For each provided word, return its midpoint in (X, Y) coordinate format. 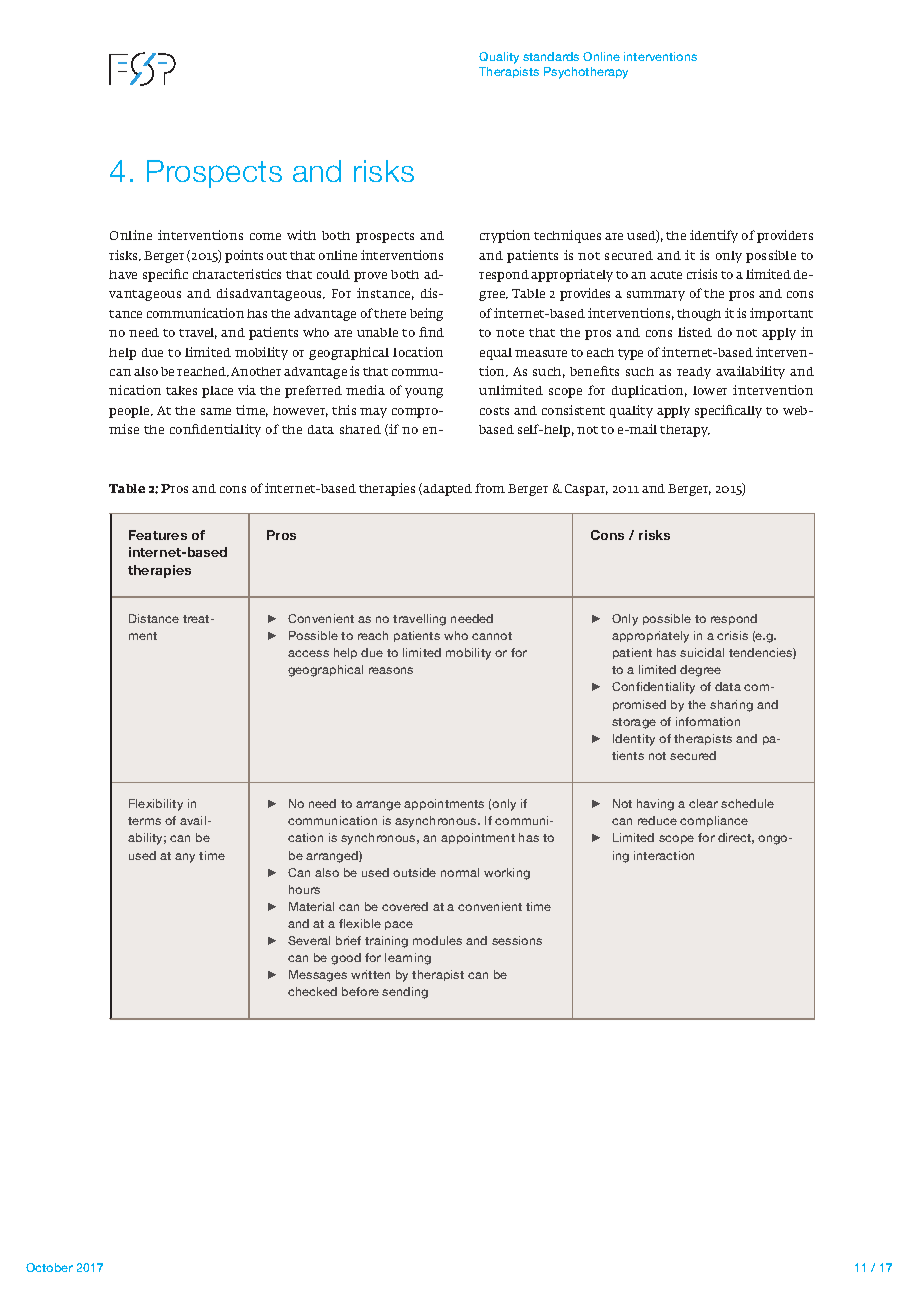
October (49, 1267)
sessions (517, 940)
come (265, 236)
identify (714, 236)
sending (405, 993)
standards (551, 56)
